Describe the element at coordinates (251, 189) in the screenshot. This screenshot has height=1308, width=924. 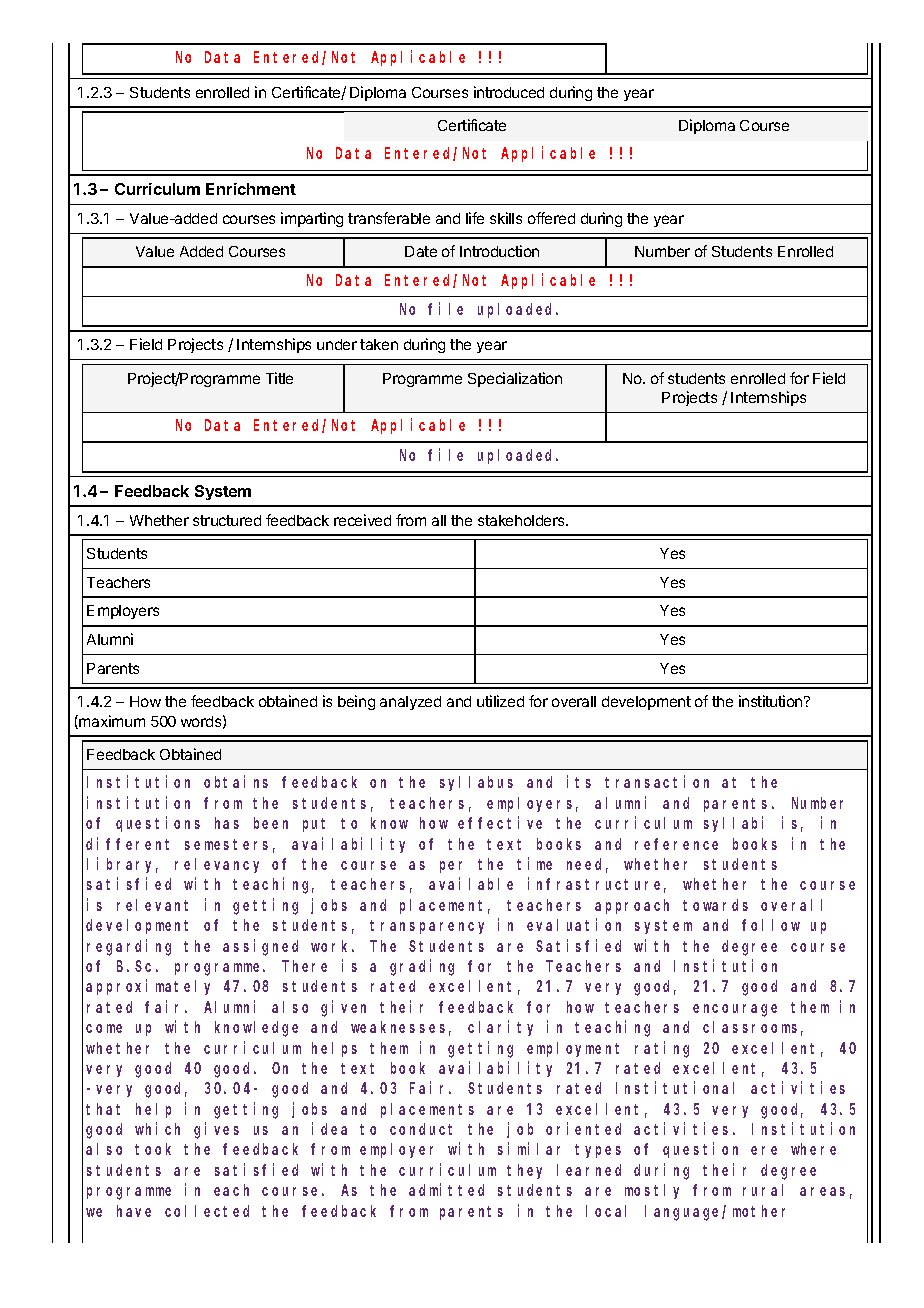
I see `Enrichment` at that location.
